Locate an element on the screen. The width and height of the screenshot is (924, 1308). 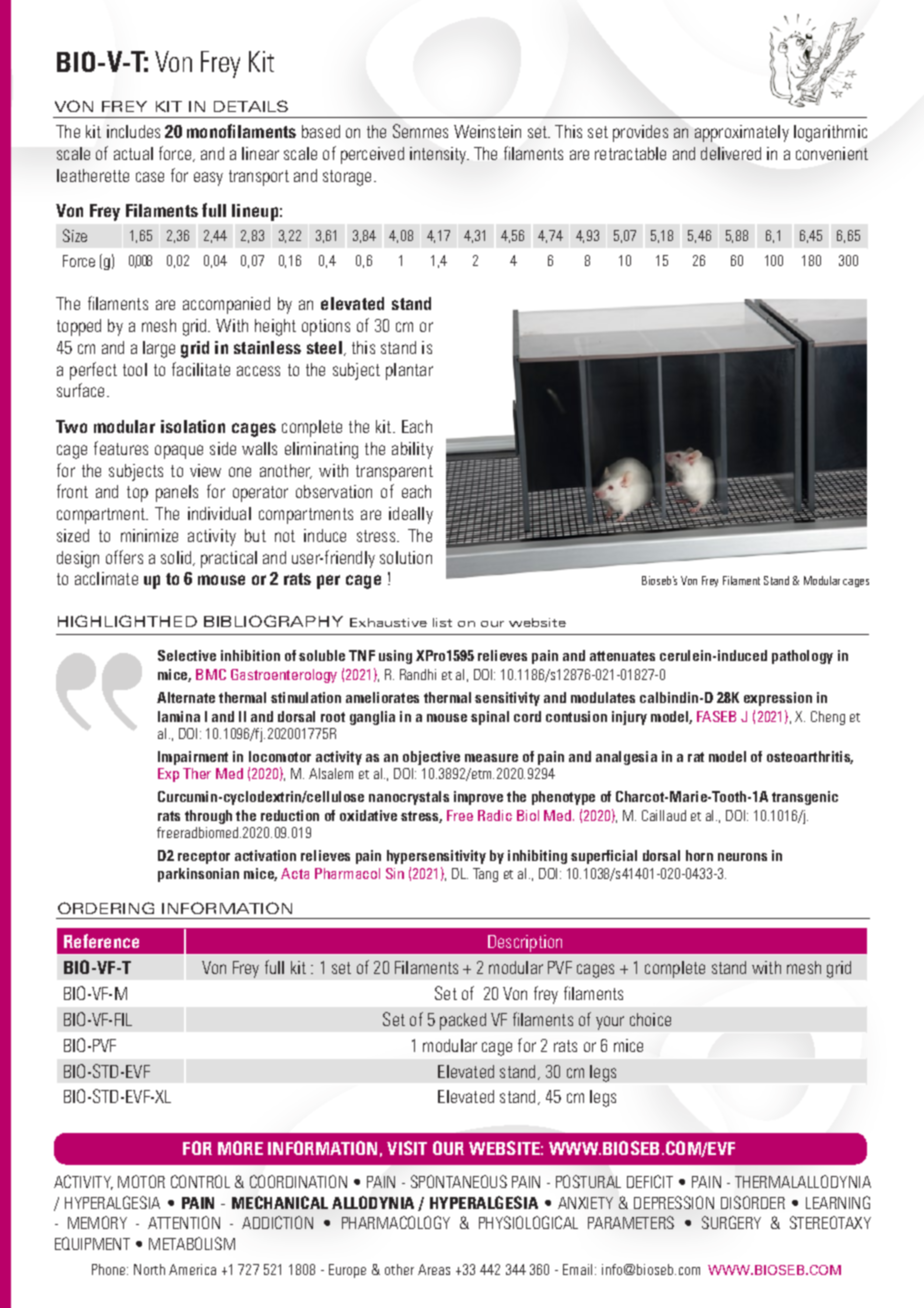
plantar is located at coordinates (409, 371).
